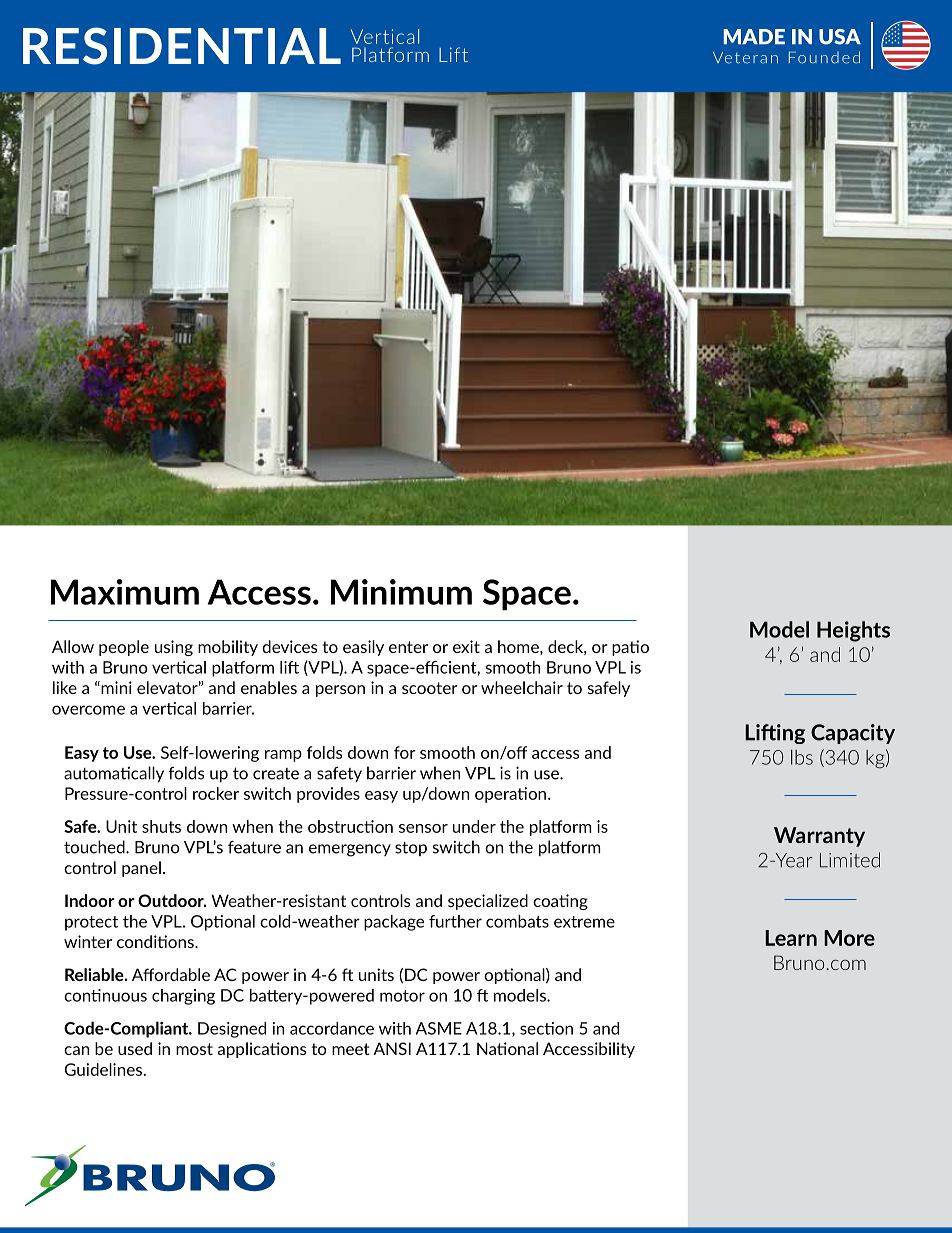 This document has width=952, height=1233. What do you see at coordinates (754, 36) in the document?
I see `MADE` at bounding box center [754, 36].
